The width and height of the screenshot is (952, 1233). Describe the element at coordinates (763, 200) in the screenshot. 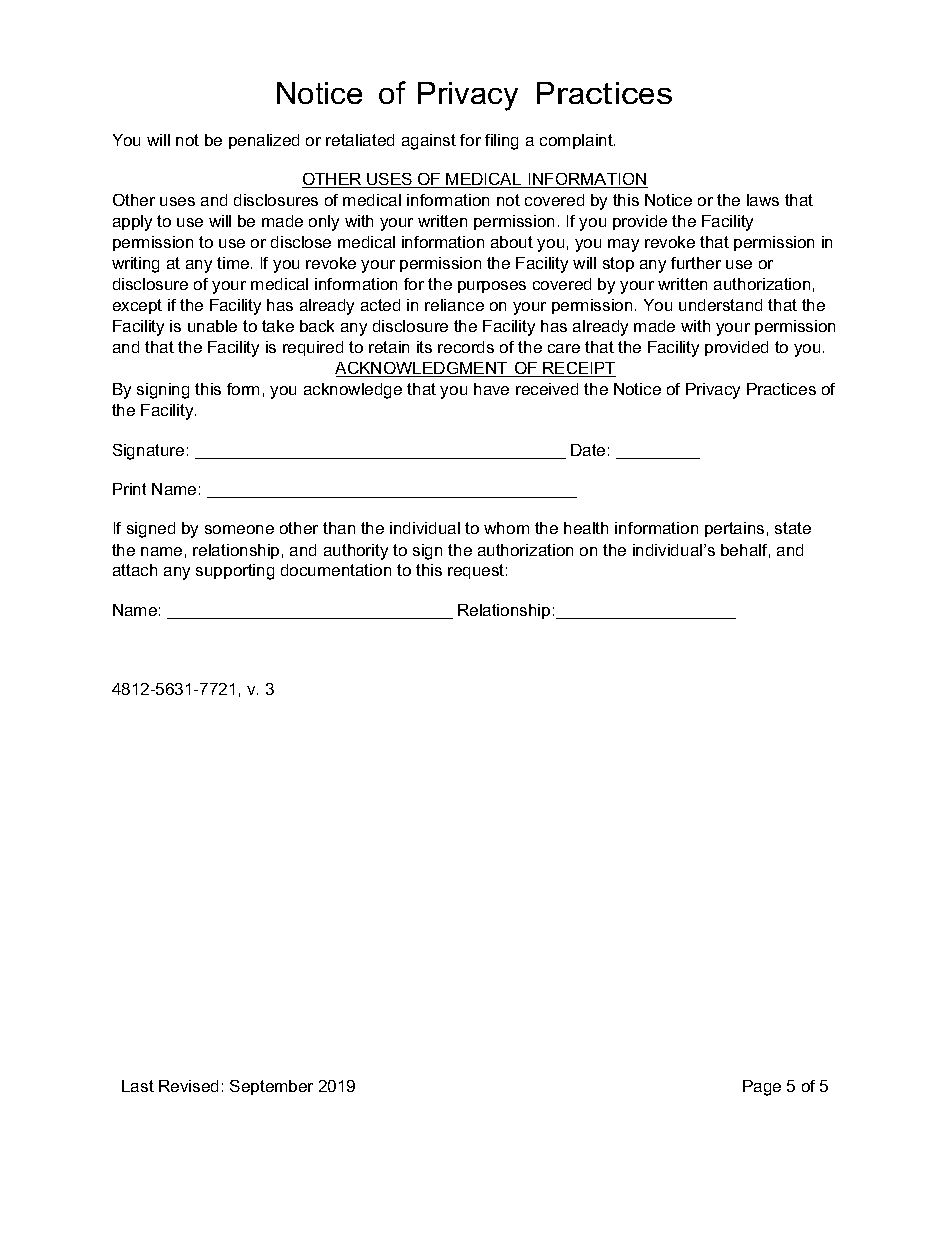

I see `laws` at that location.
